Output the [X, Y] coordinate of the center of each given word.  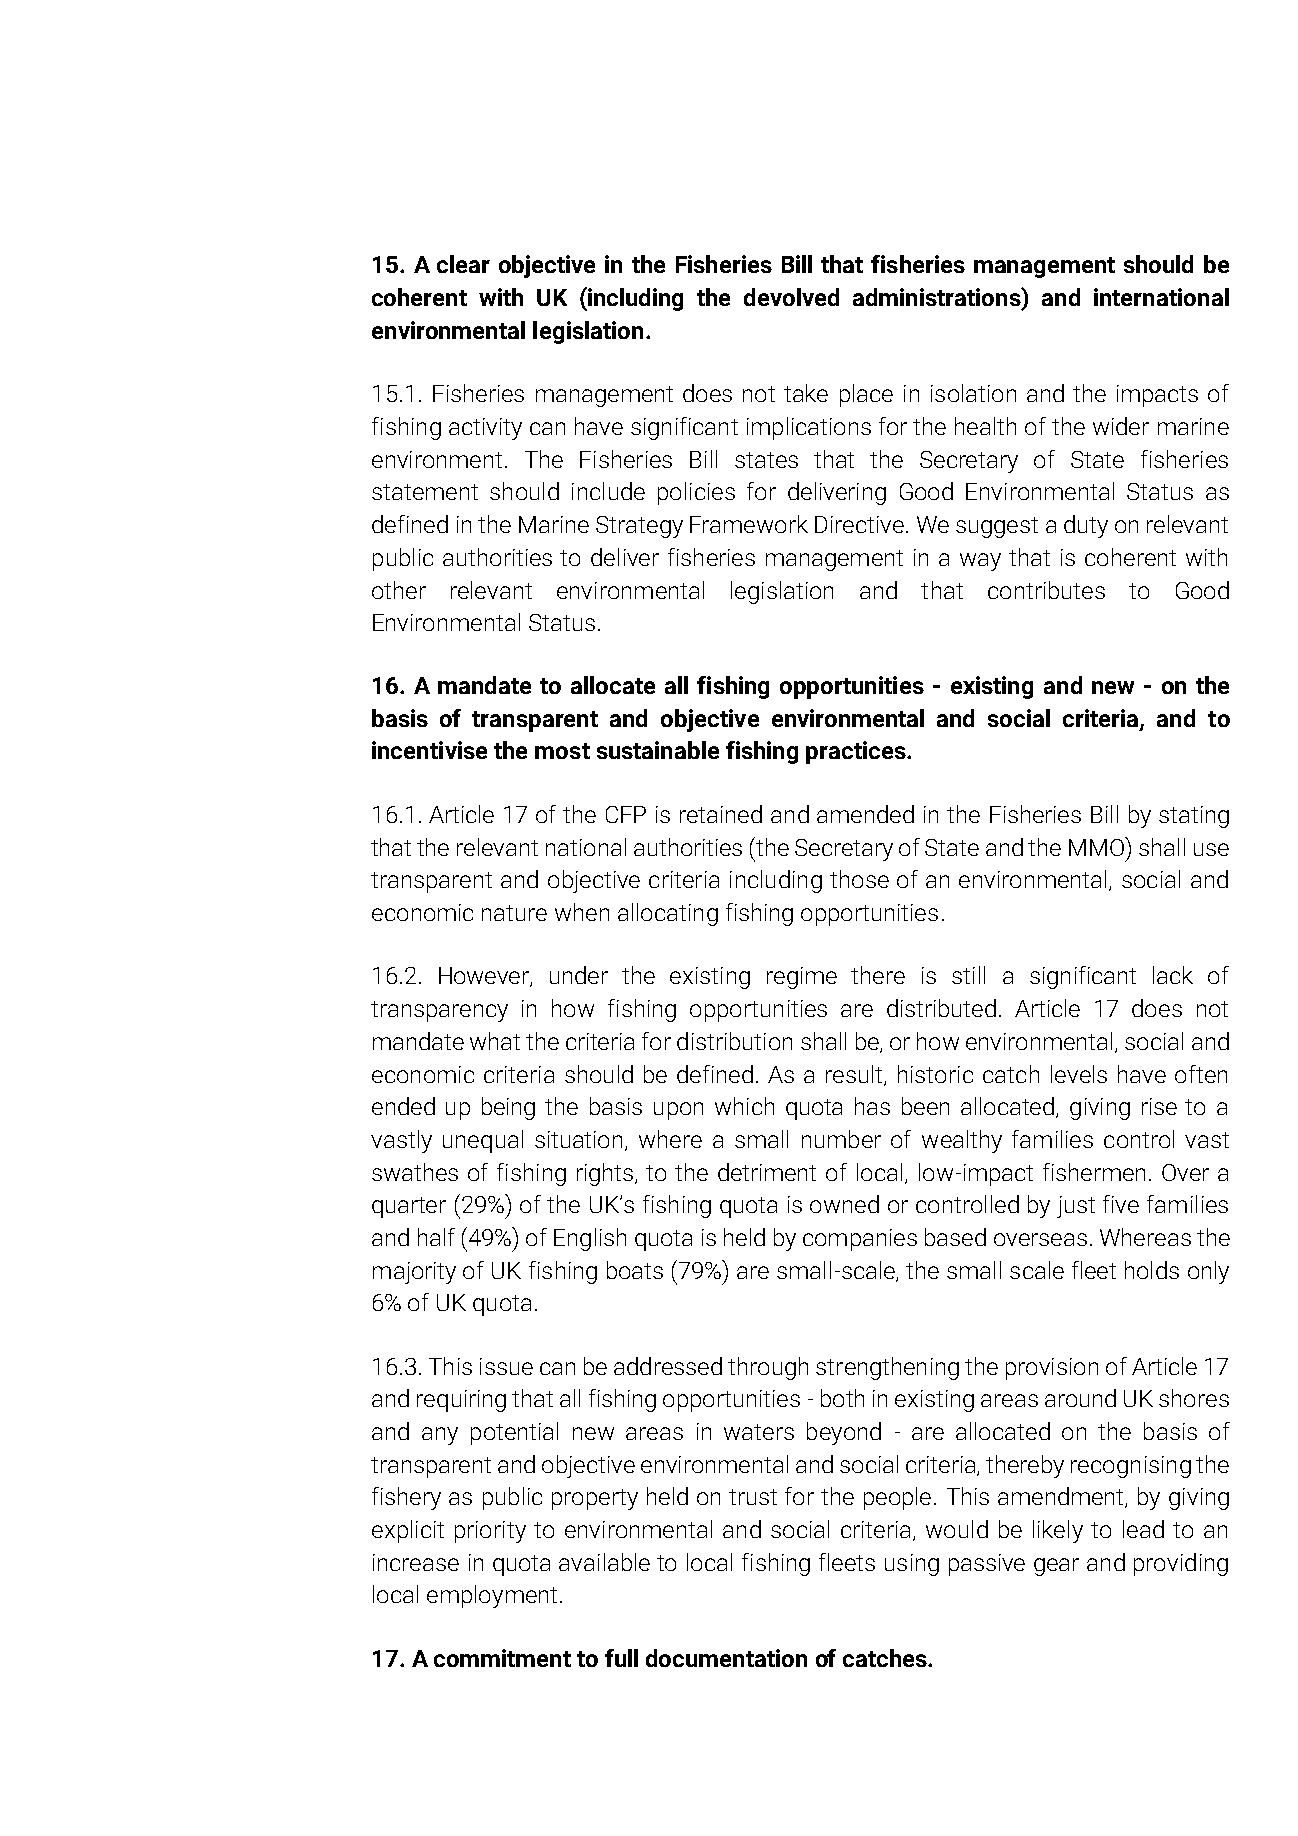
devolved [791, 297]
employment [492, 1596]
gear [1056, 1567]
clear [463, 264]
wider [1121, 426]
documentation [726, 1658]
